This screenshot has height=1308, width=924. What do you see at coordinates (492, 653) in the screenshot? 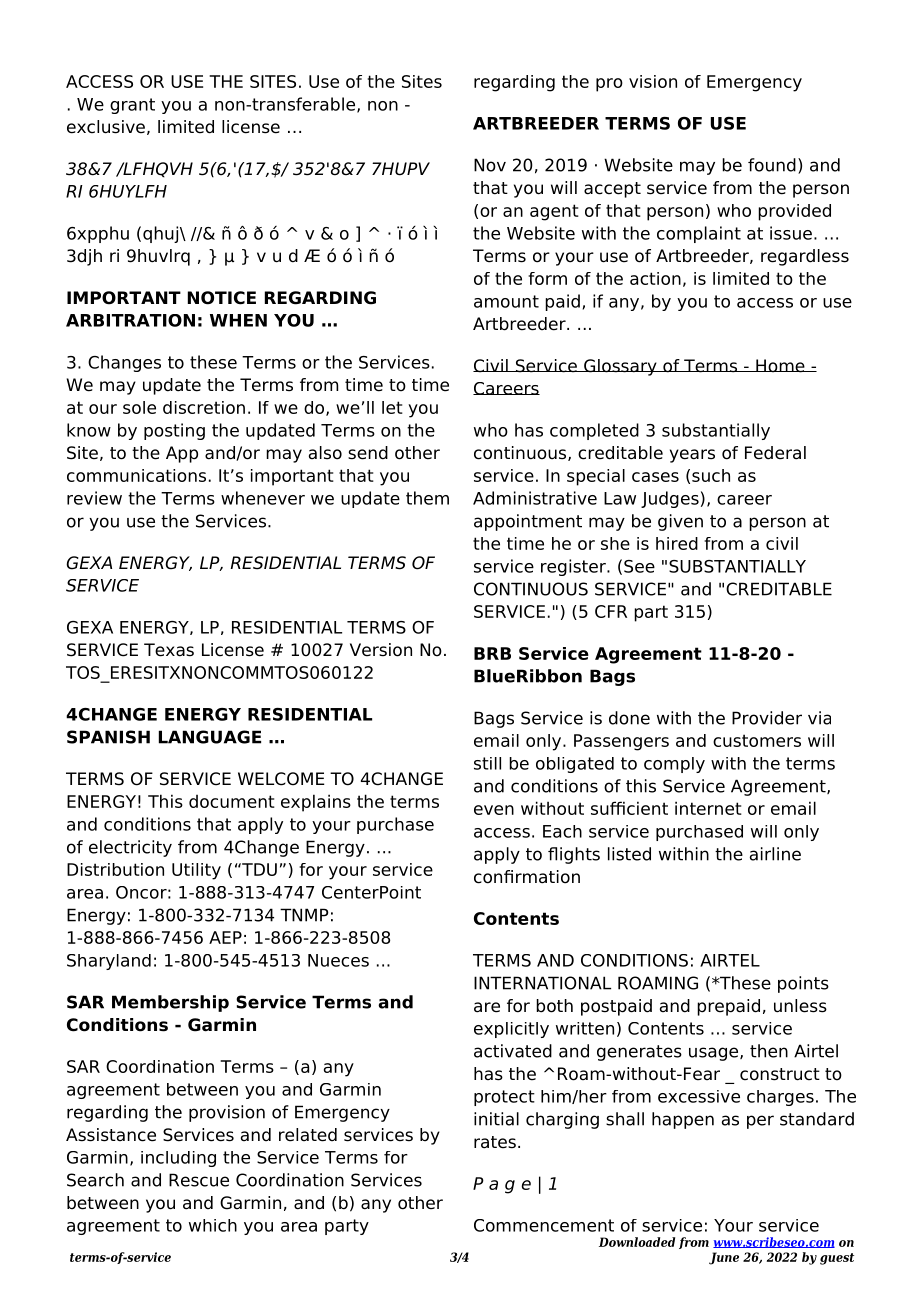
I see `BRB` at bounding box center [492, 653].
